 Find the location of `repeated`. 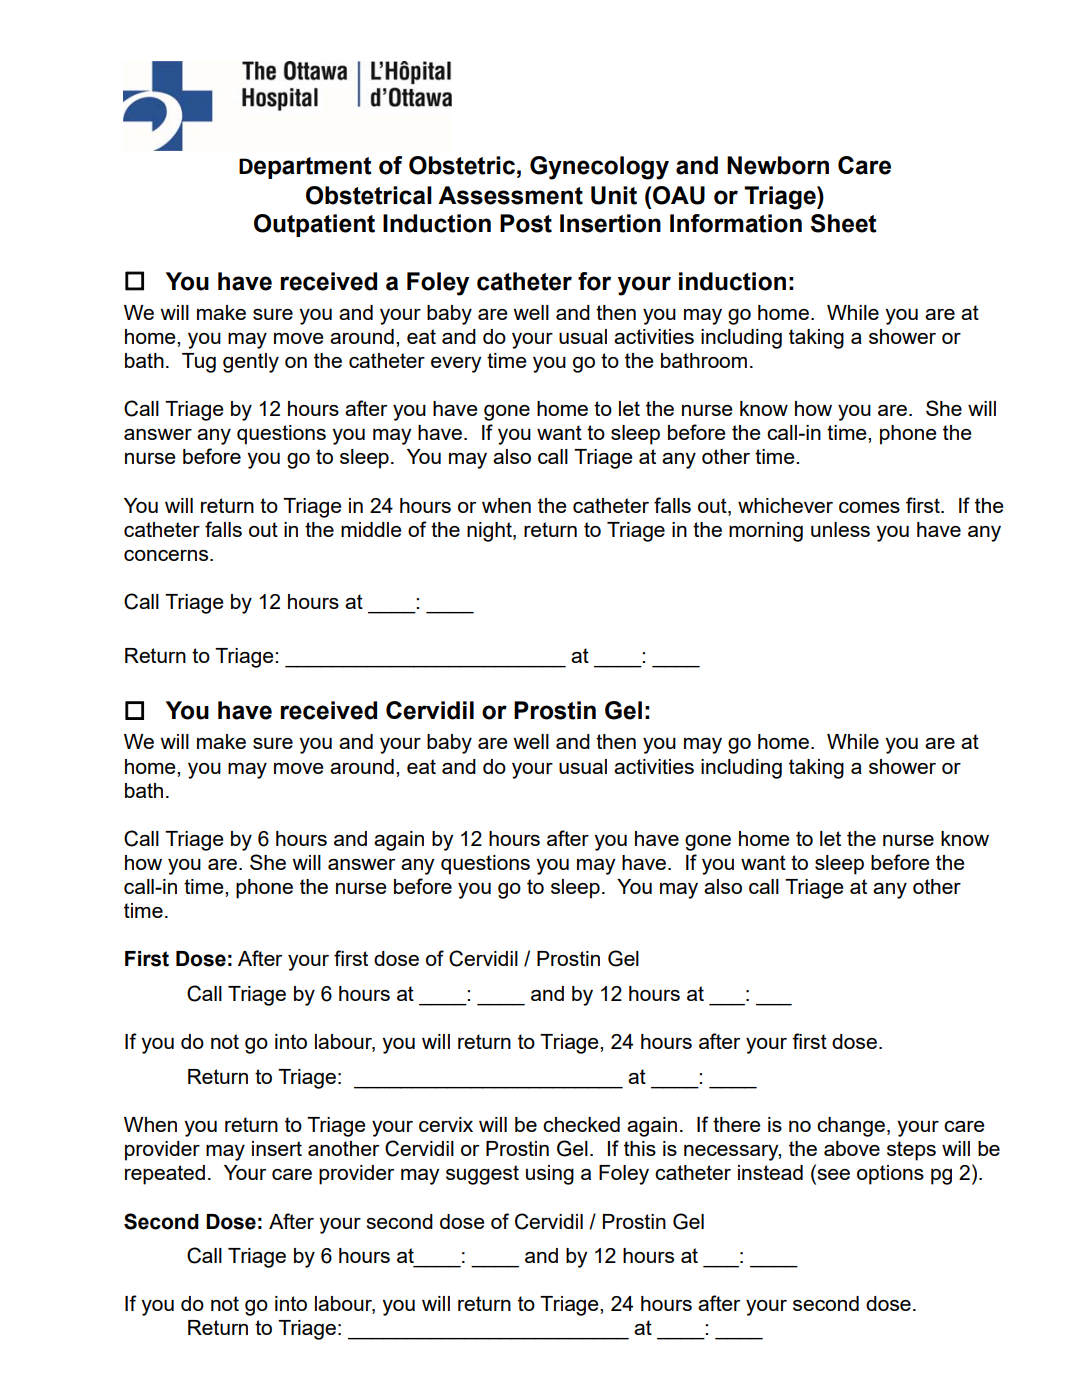

repeated is located at coordinates (165, 1175).
